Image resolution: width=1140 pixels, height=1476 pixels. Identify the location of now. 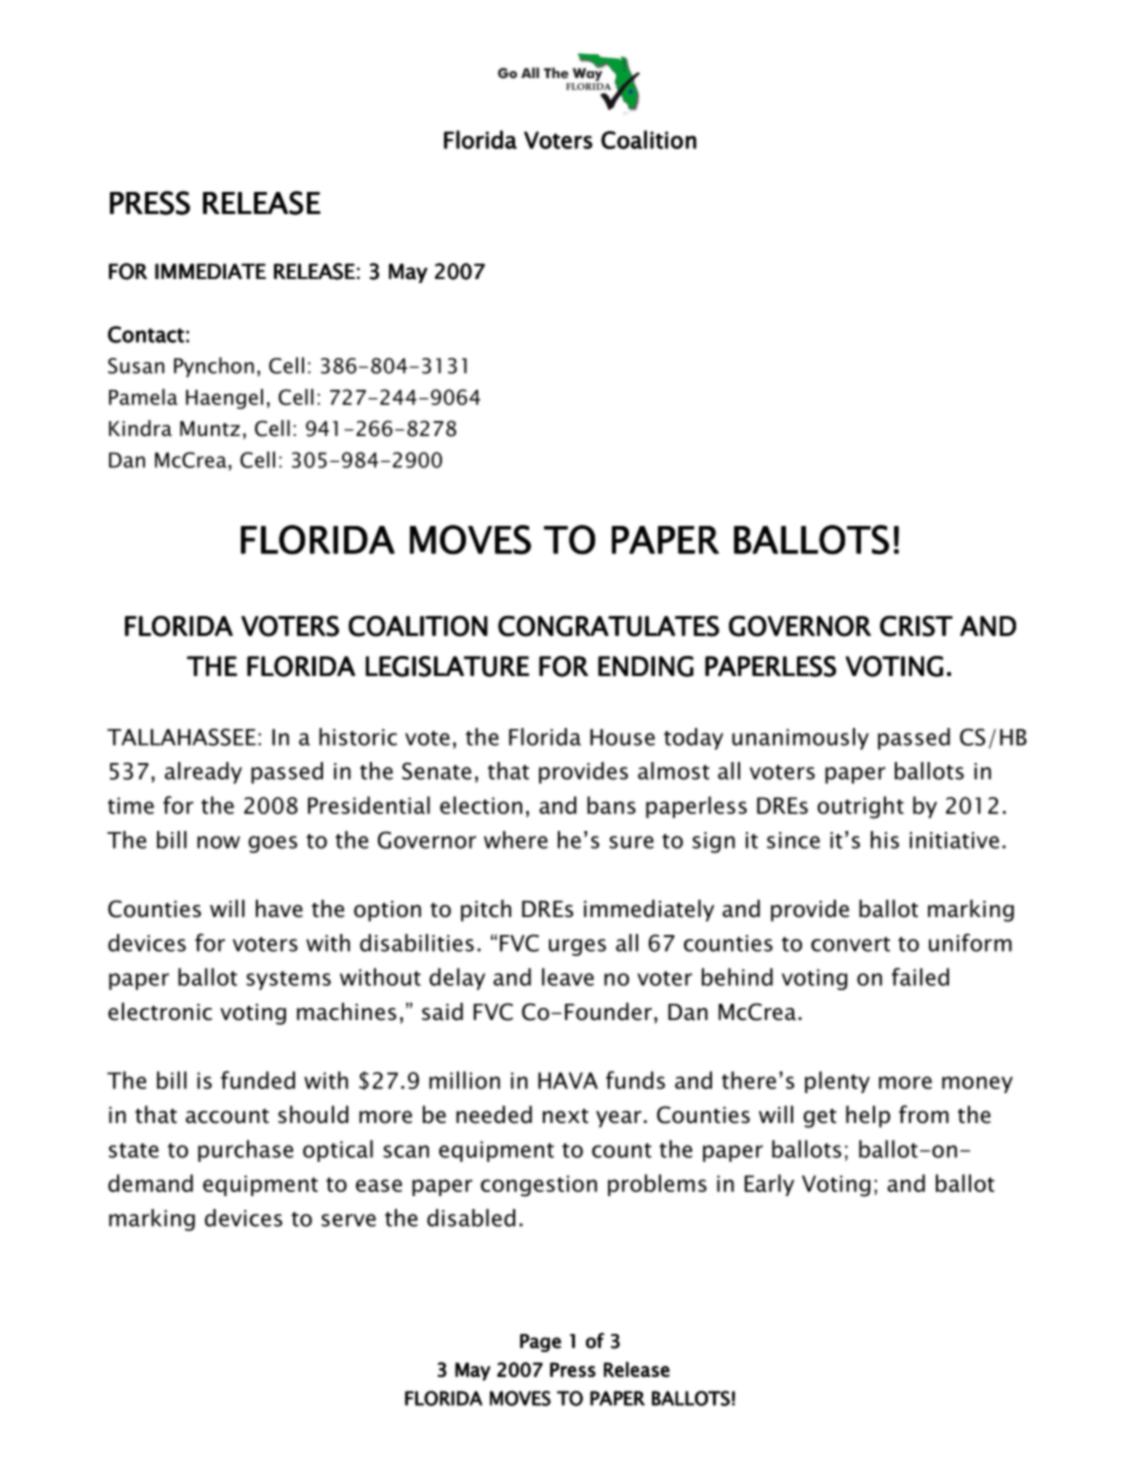
(218, 842).
